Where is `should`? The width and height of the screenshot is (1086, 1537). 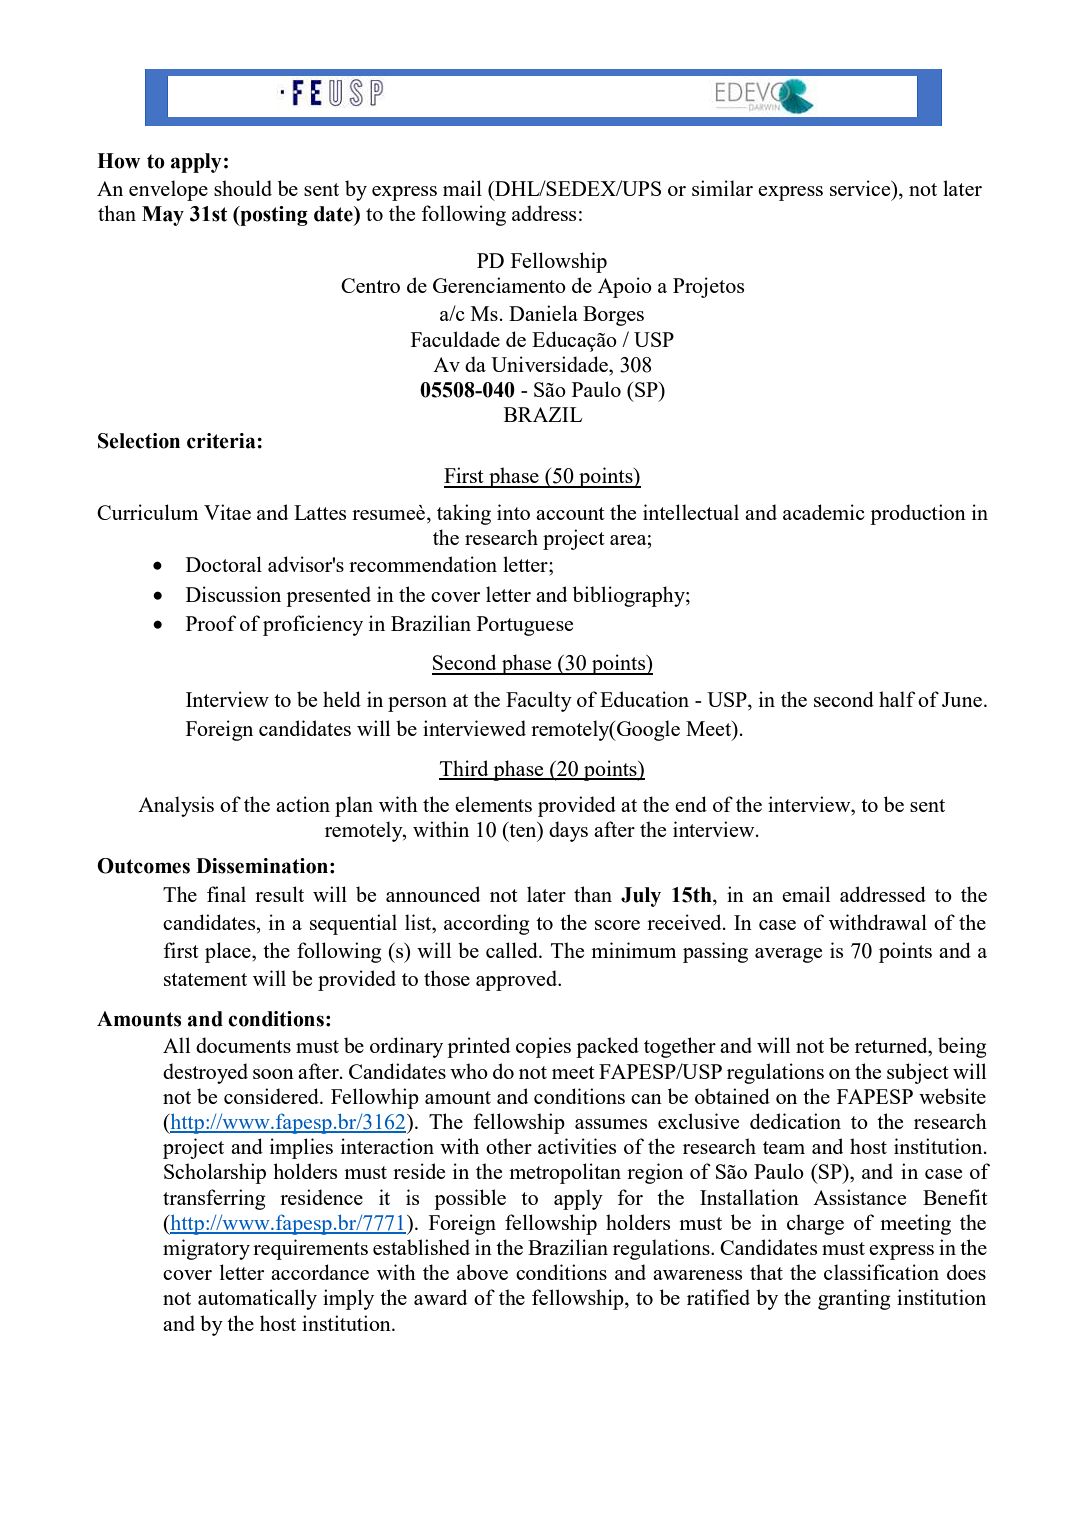 should is located at coordinates (243, 188).
